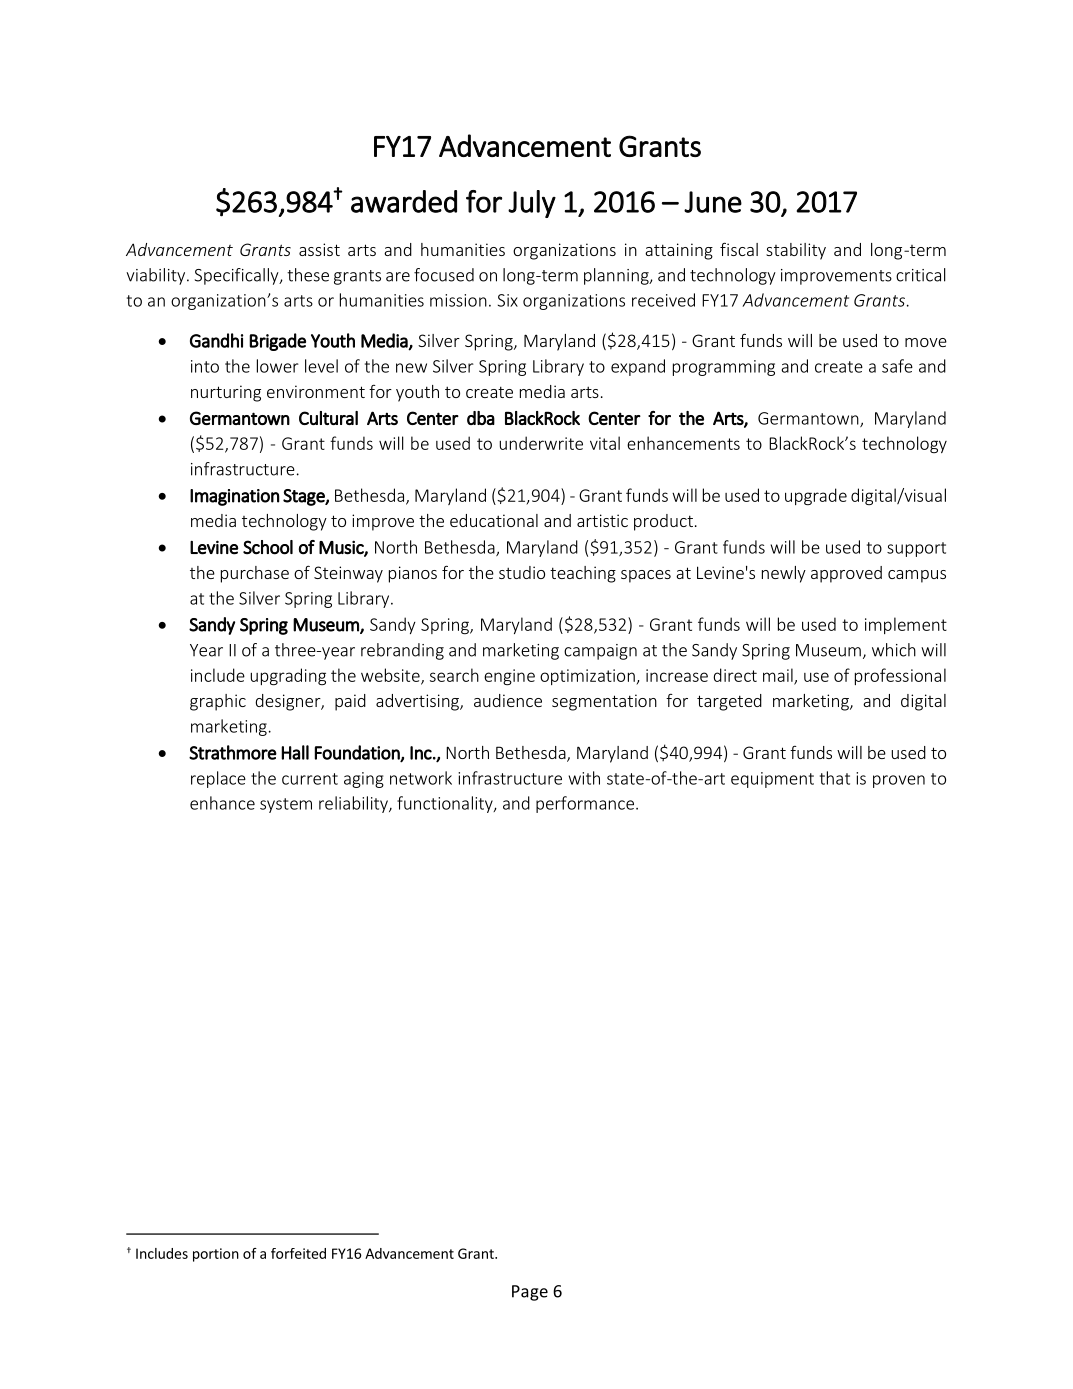  What do you see at coordinates (494, 520) in the page?
I see `educational` at bounding box center [494, 520].
